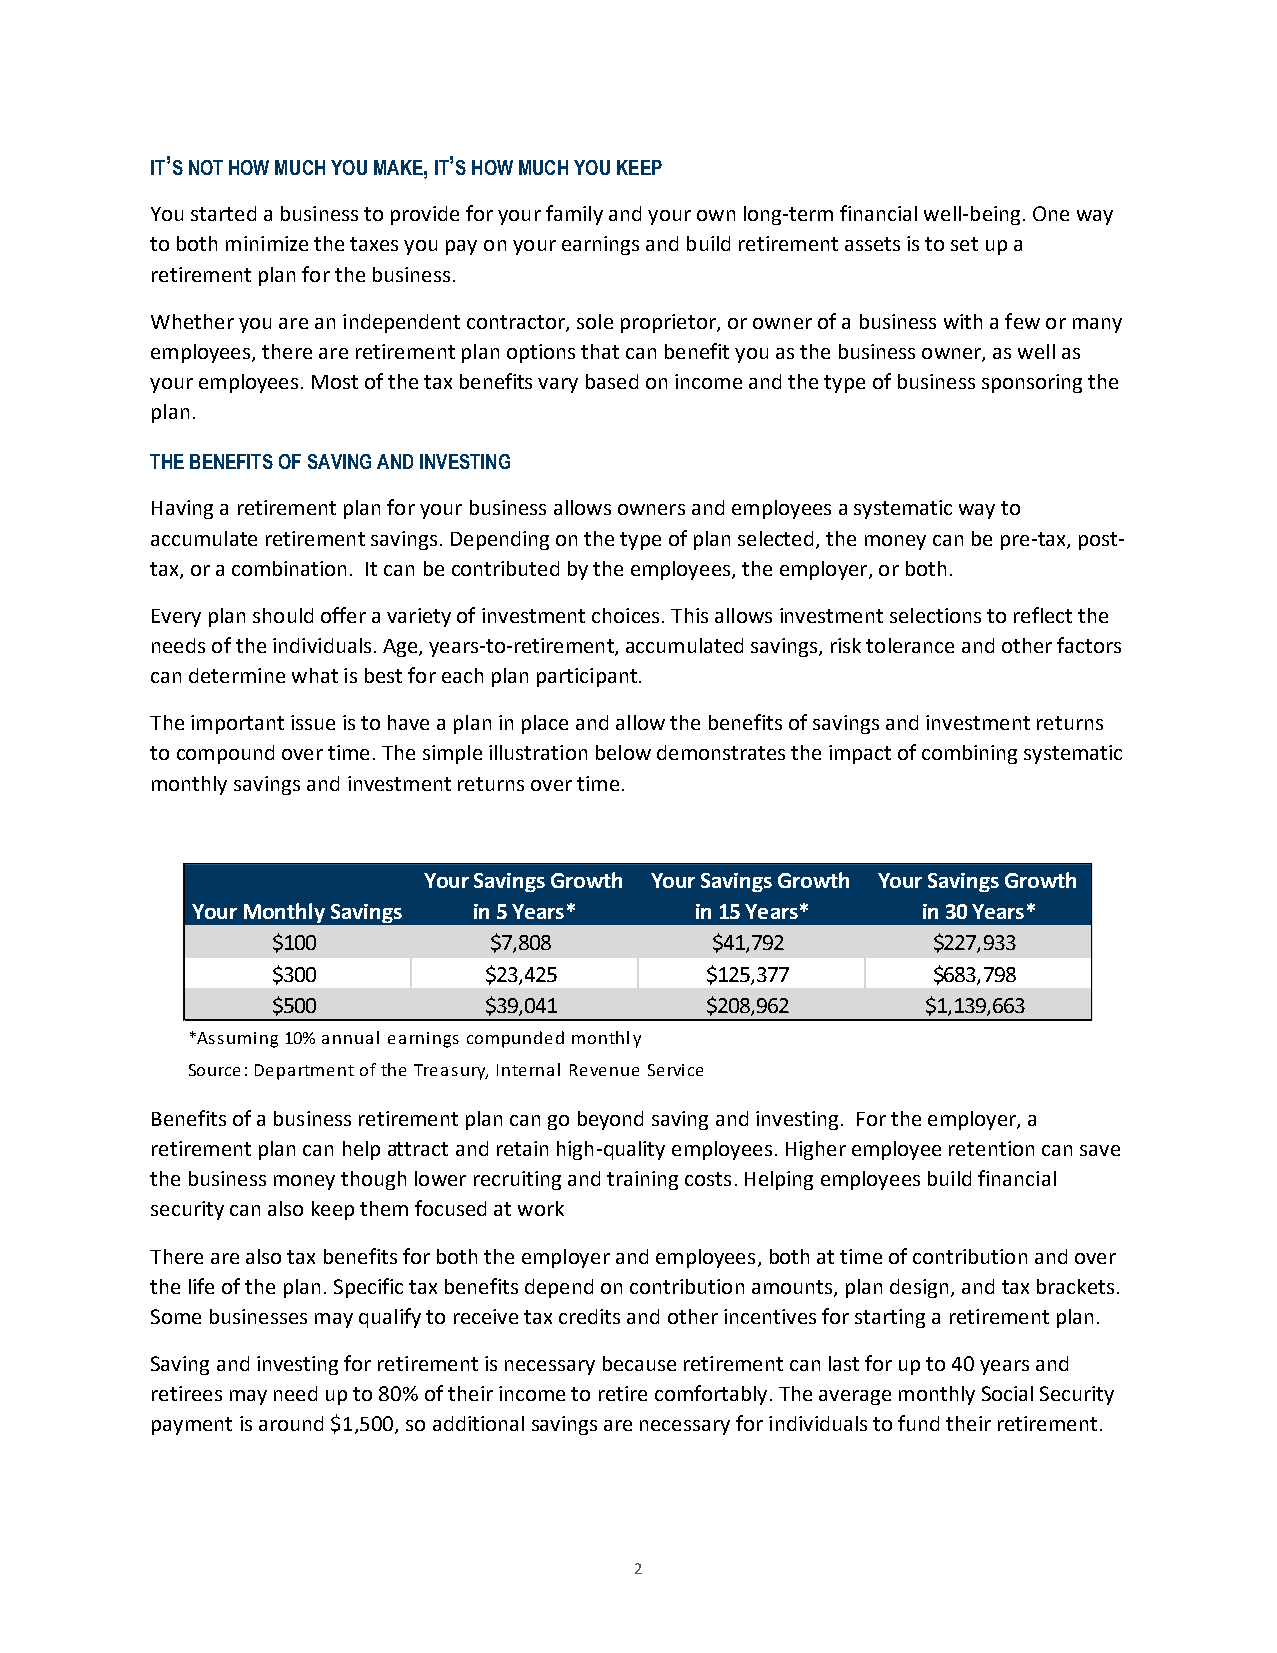 The image size is (1277, 1653). I want to click on annual, so click(350, 1037).
